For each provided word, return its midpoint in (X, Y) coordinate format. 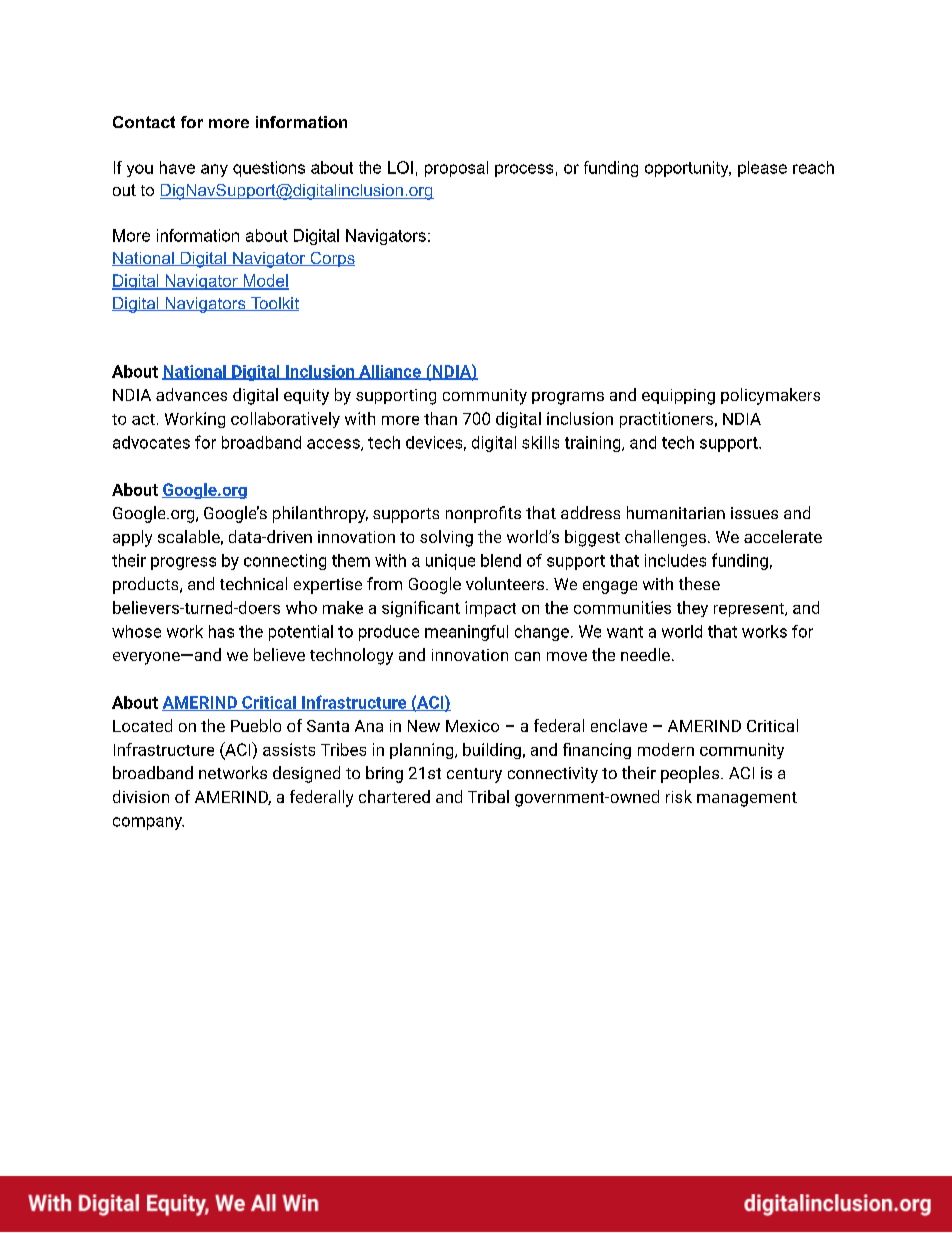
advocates (151, 442)
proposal (456, 169)
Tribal (488, 796)
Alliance (390, 372)
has (221, 631)
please (762, 169)
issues (754, 513)
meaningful (466, 633)
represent (750, 610)
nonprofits (483, 514)
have (177, 167)
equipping (678, 397)
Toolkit (273, 304)
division (141, 796)
